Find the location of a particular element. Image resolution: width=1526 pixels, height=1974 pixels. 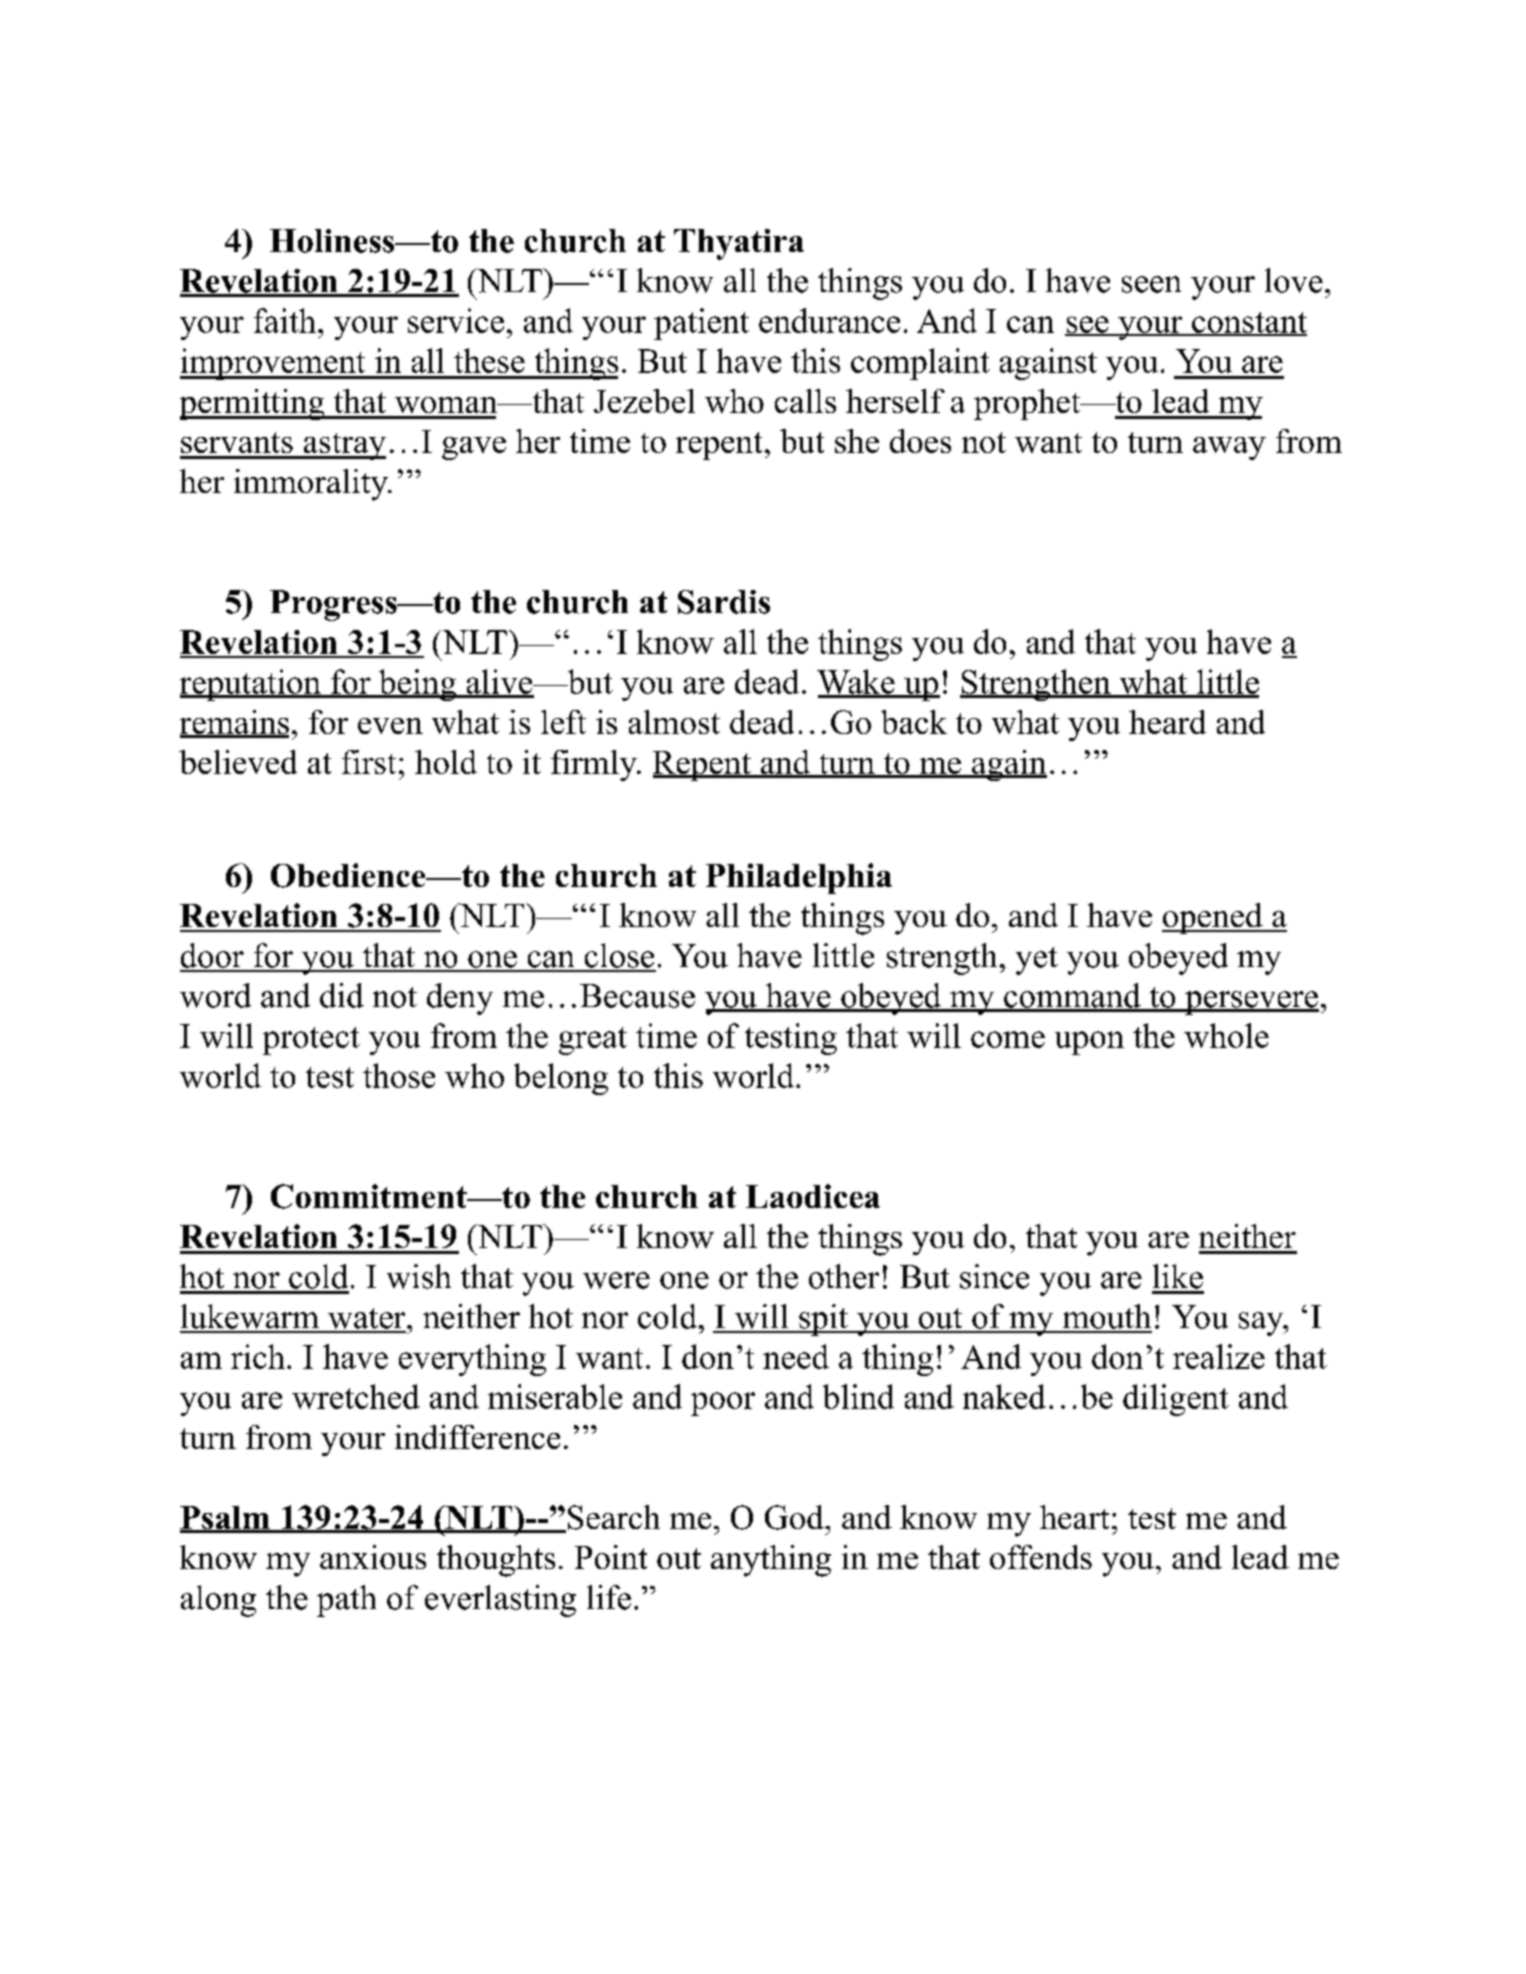

those is located at coordinates (399, 1075).
